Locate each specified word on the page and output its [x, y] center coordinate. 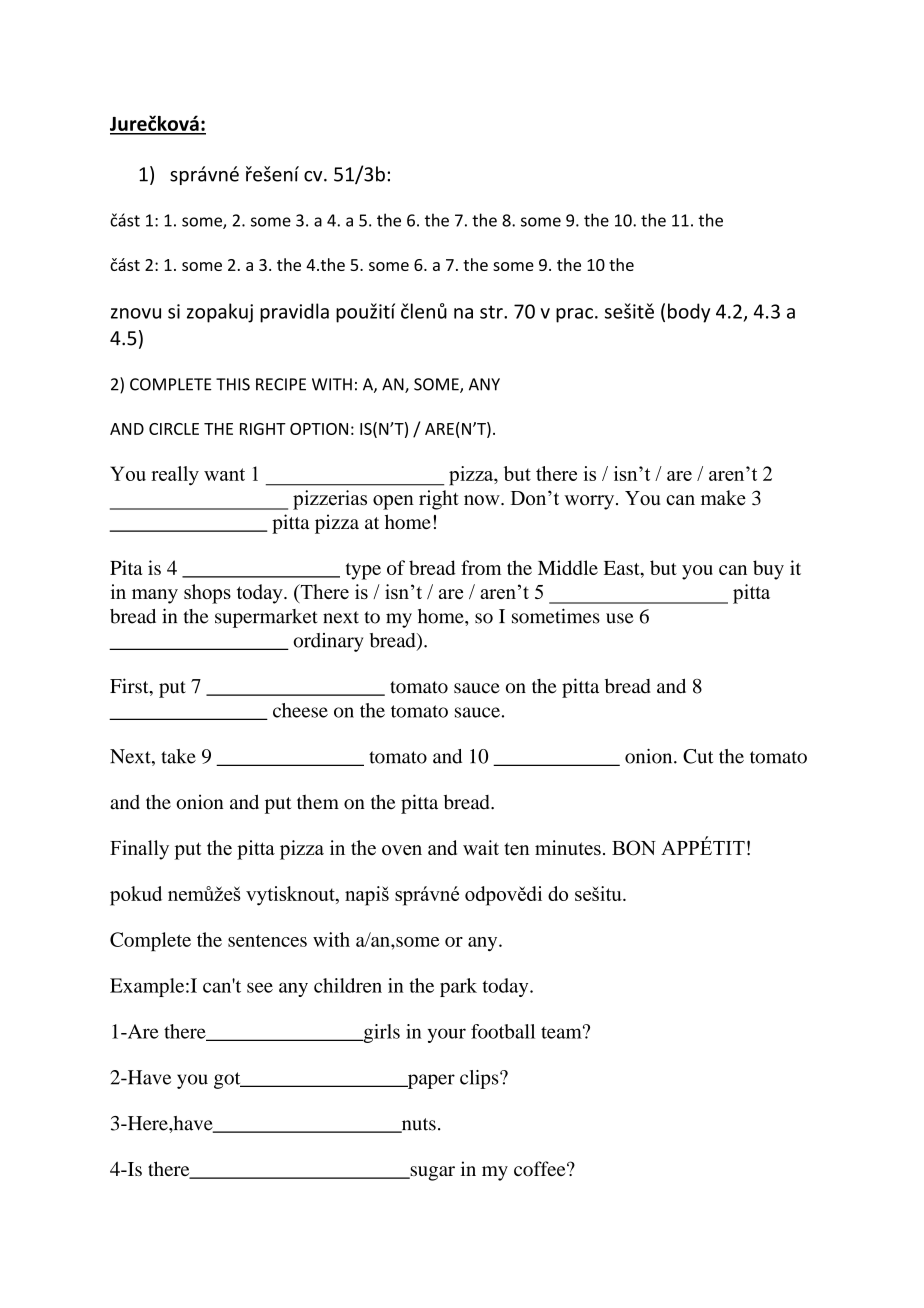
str [492, 312]
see [260, 987]
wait [481, 847]
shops [207, 594]
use [620, 618]
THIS [233, 384]
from [481, 567]
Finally [139, 850]
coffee [541, 1168]
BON [634, 848]
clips [480, 1079]
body [689, 313]
